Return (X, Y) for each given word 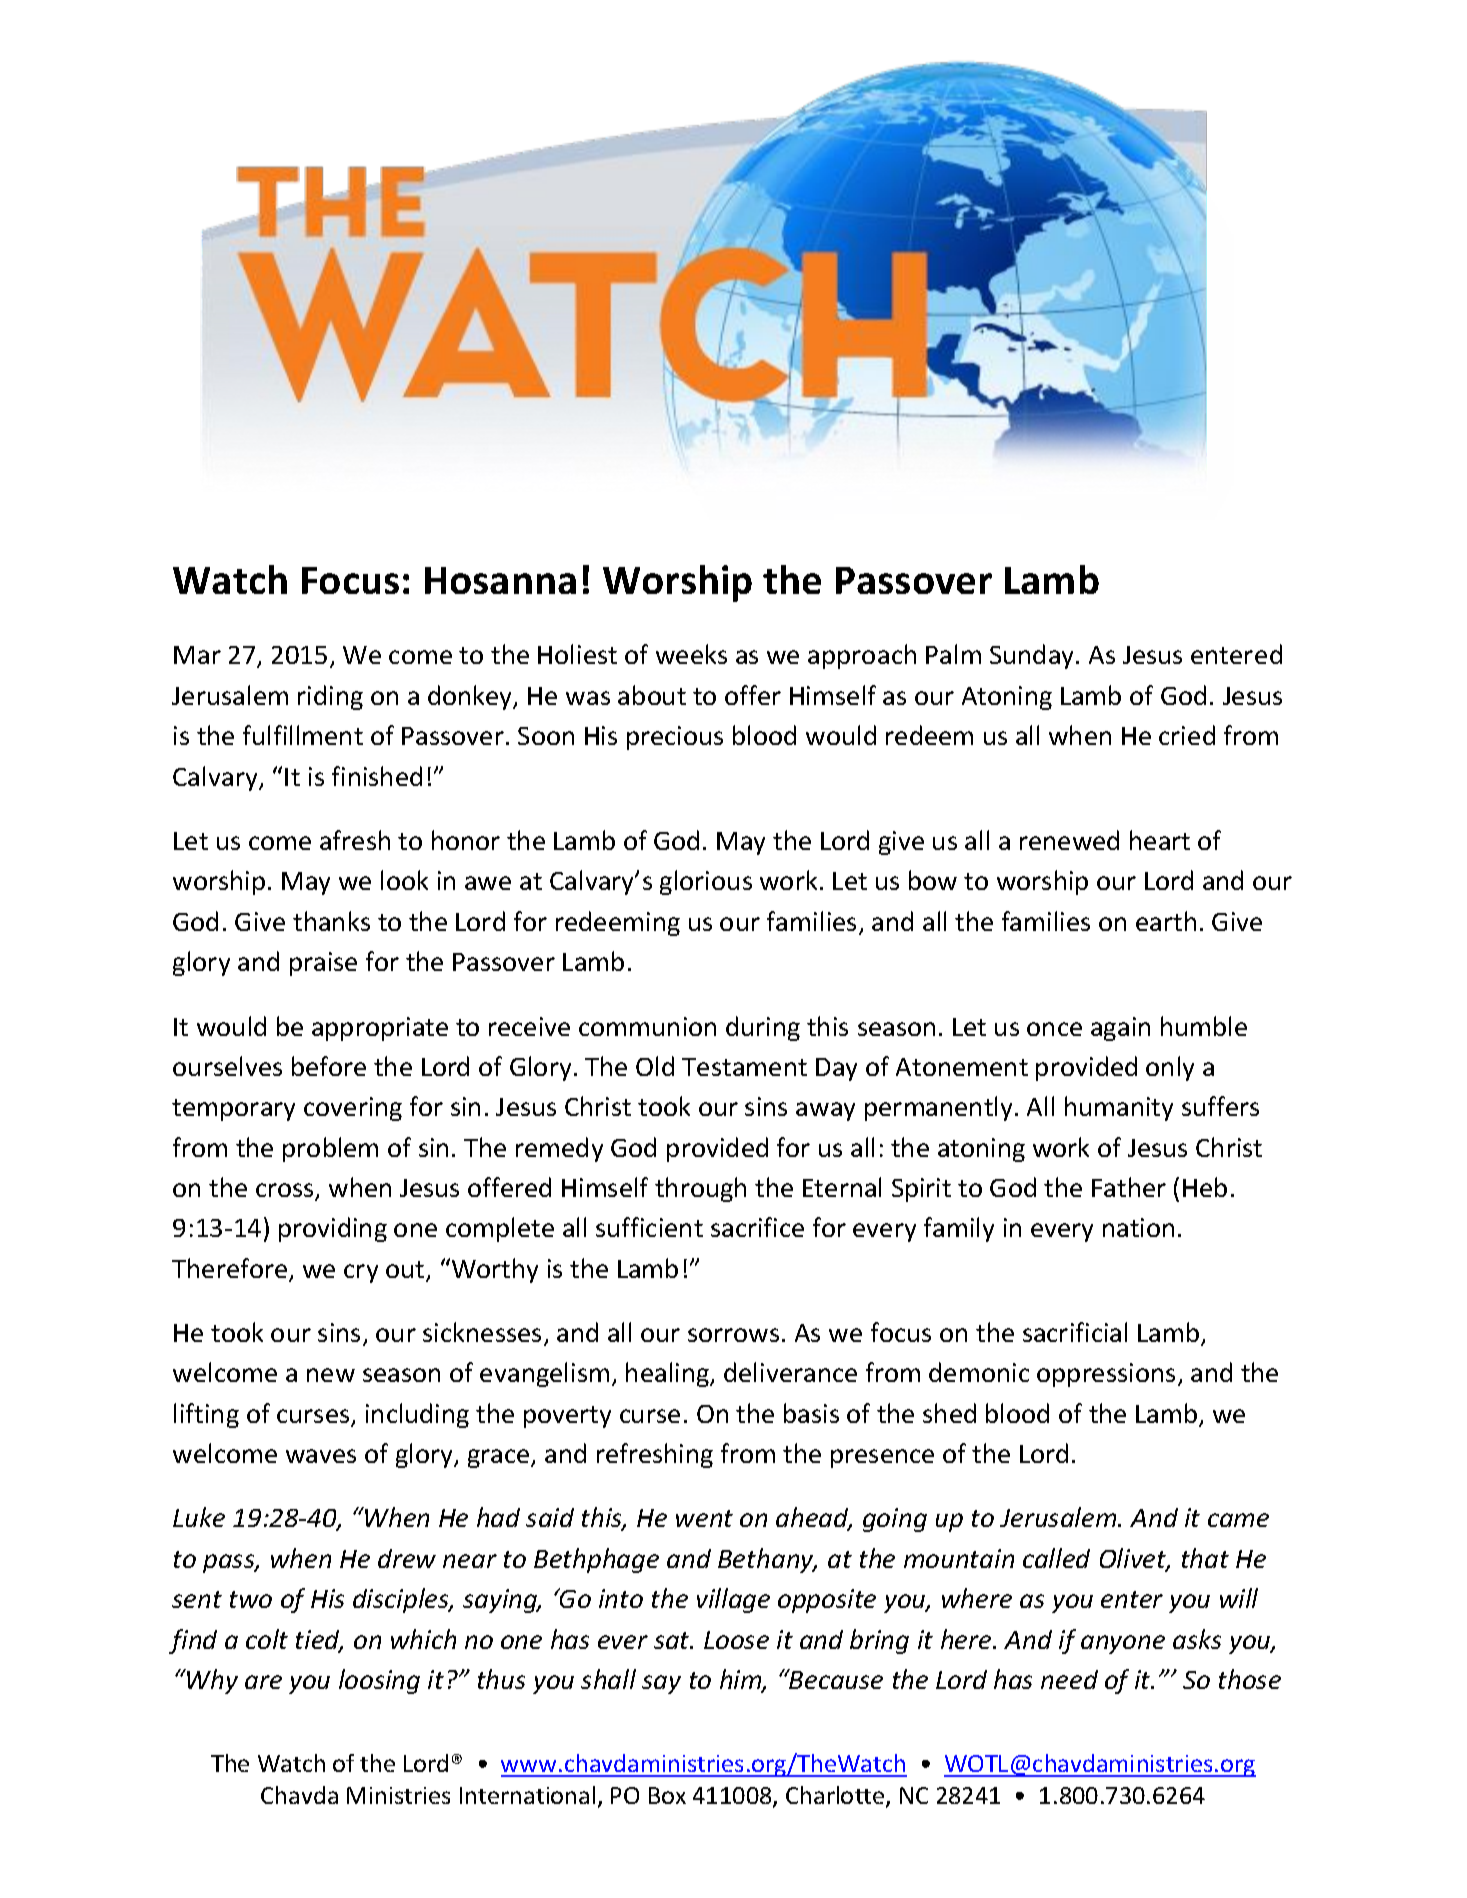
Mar (197, 655)
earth (1166, 921)
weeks (691, 654)
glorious (706, 882)
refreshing (655, 1455)
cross (286, 1191)
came (1238, 1520)
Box (667, 1795)
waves (321, 1456)
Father (1129, 1187)
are (263, 1682)
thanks (331, 921)
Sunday (1033, 656)
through (700, 1189)
